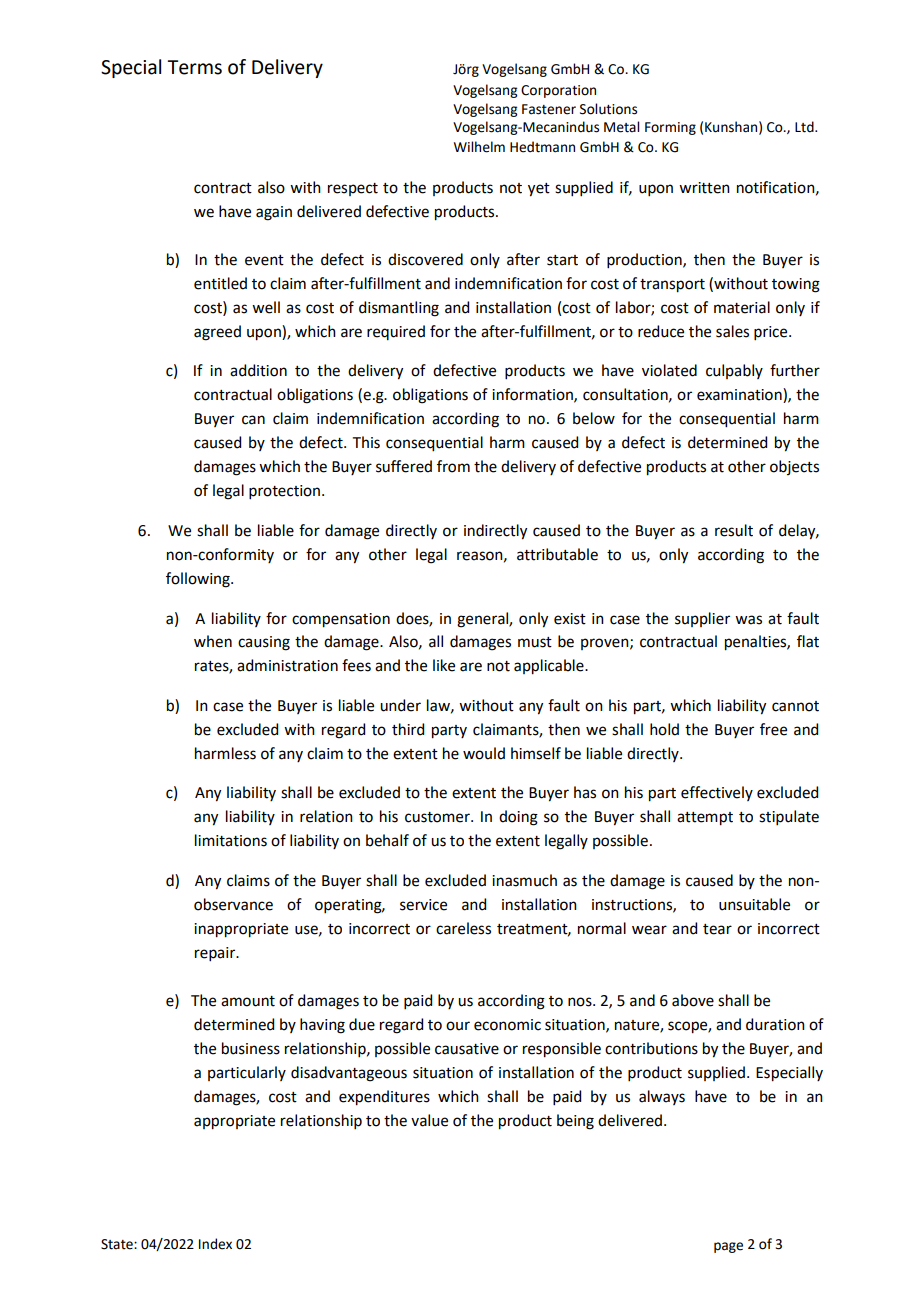 This screenshot has width=924, height=1309. What do you see at coordinates (429, 1120) in the screenshot?
I see `value` at bounding box center [429, 1120].
